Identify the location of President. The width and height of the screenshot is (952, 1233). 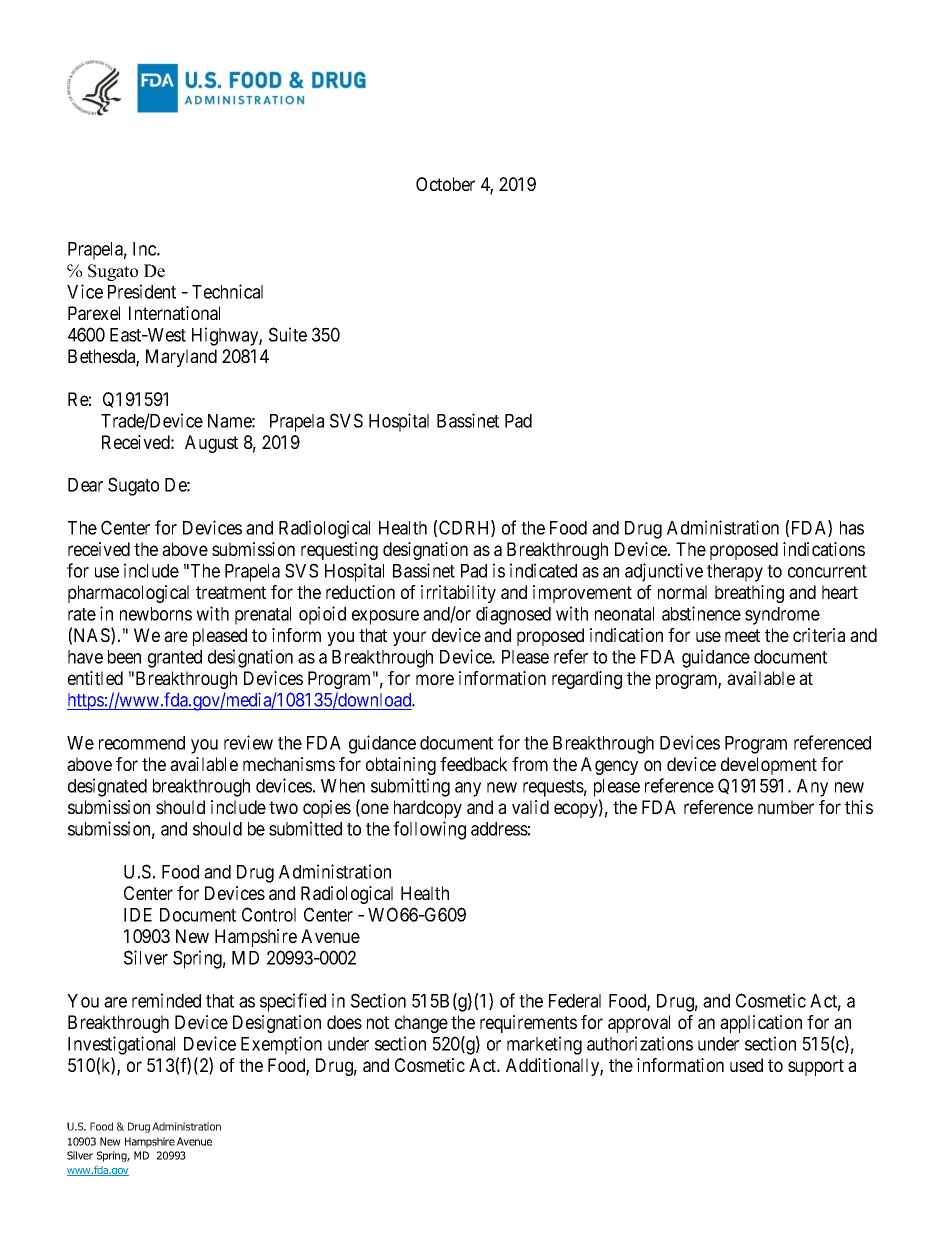
(142, 291).
